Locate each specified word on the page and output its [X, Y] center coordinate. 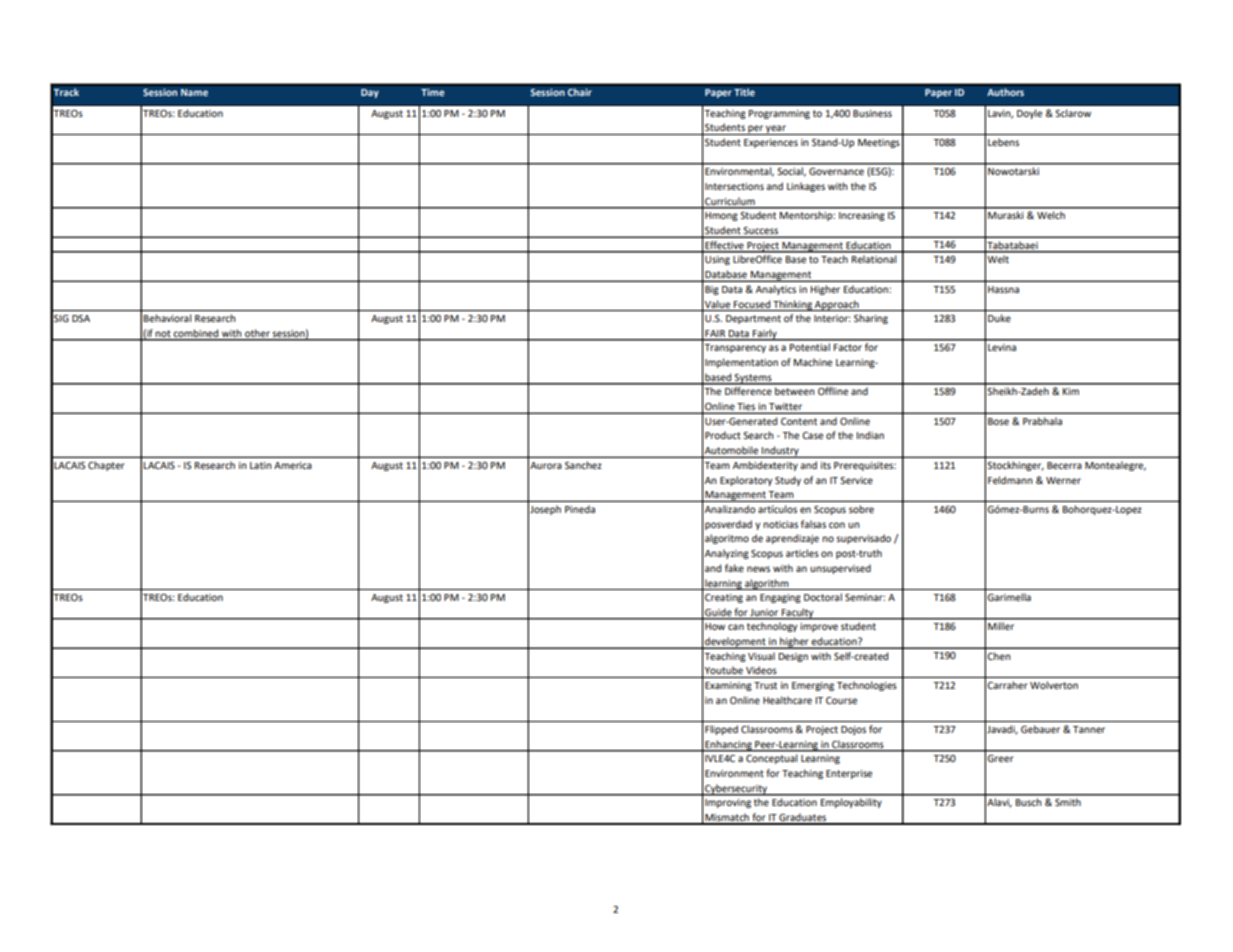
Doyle [1029, 114]
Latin [261, 465]
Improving [728, 803]
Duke [999, 318]
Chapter [106, 466]
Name [194, 92]
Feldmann [1010, 480]
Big [712, 290]
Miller [1001, 626]
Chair [579, 92]
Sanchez [583, 465]
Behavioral [167, 318]
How [715, 626]
